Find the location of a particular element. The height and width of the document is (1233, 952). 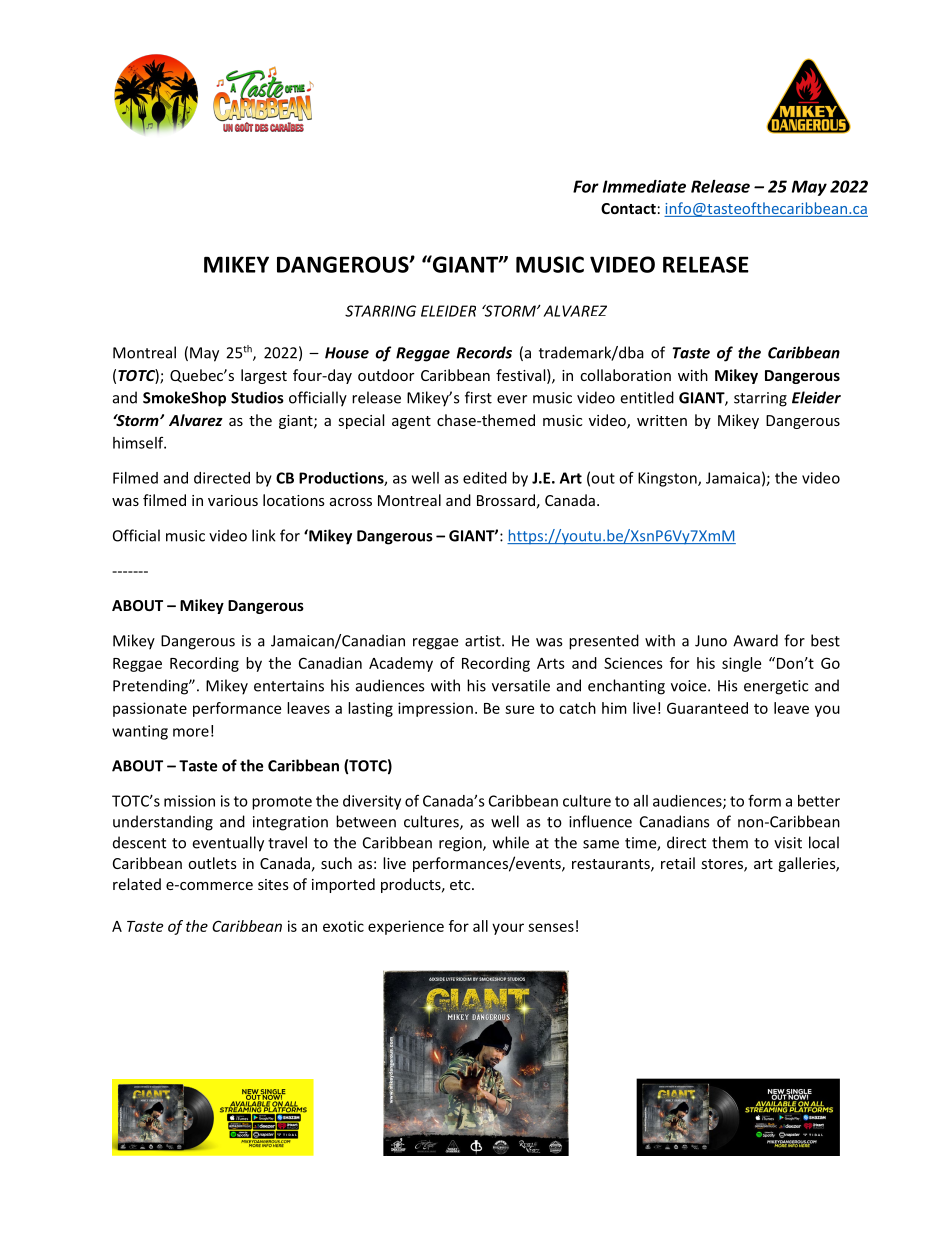

etc is located at coordinates (461, 885).
